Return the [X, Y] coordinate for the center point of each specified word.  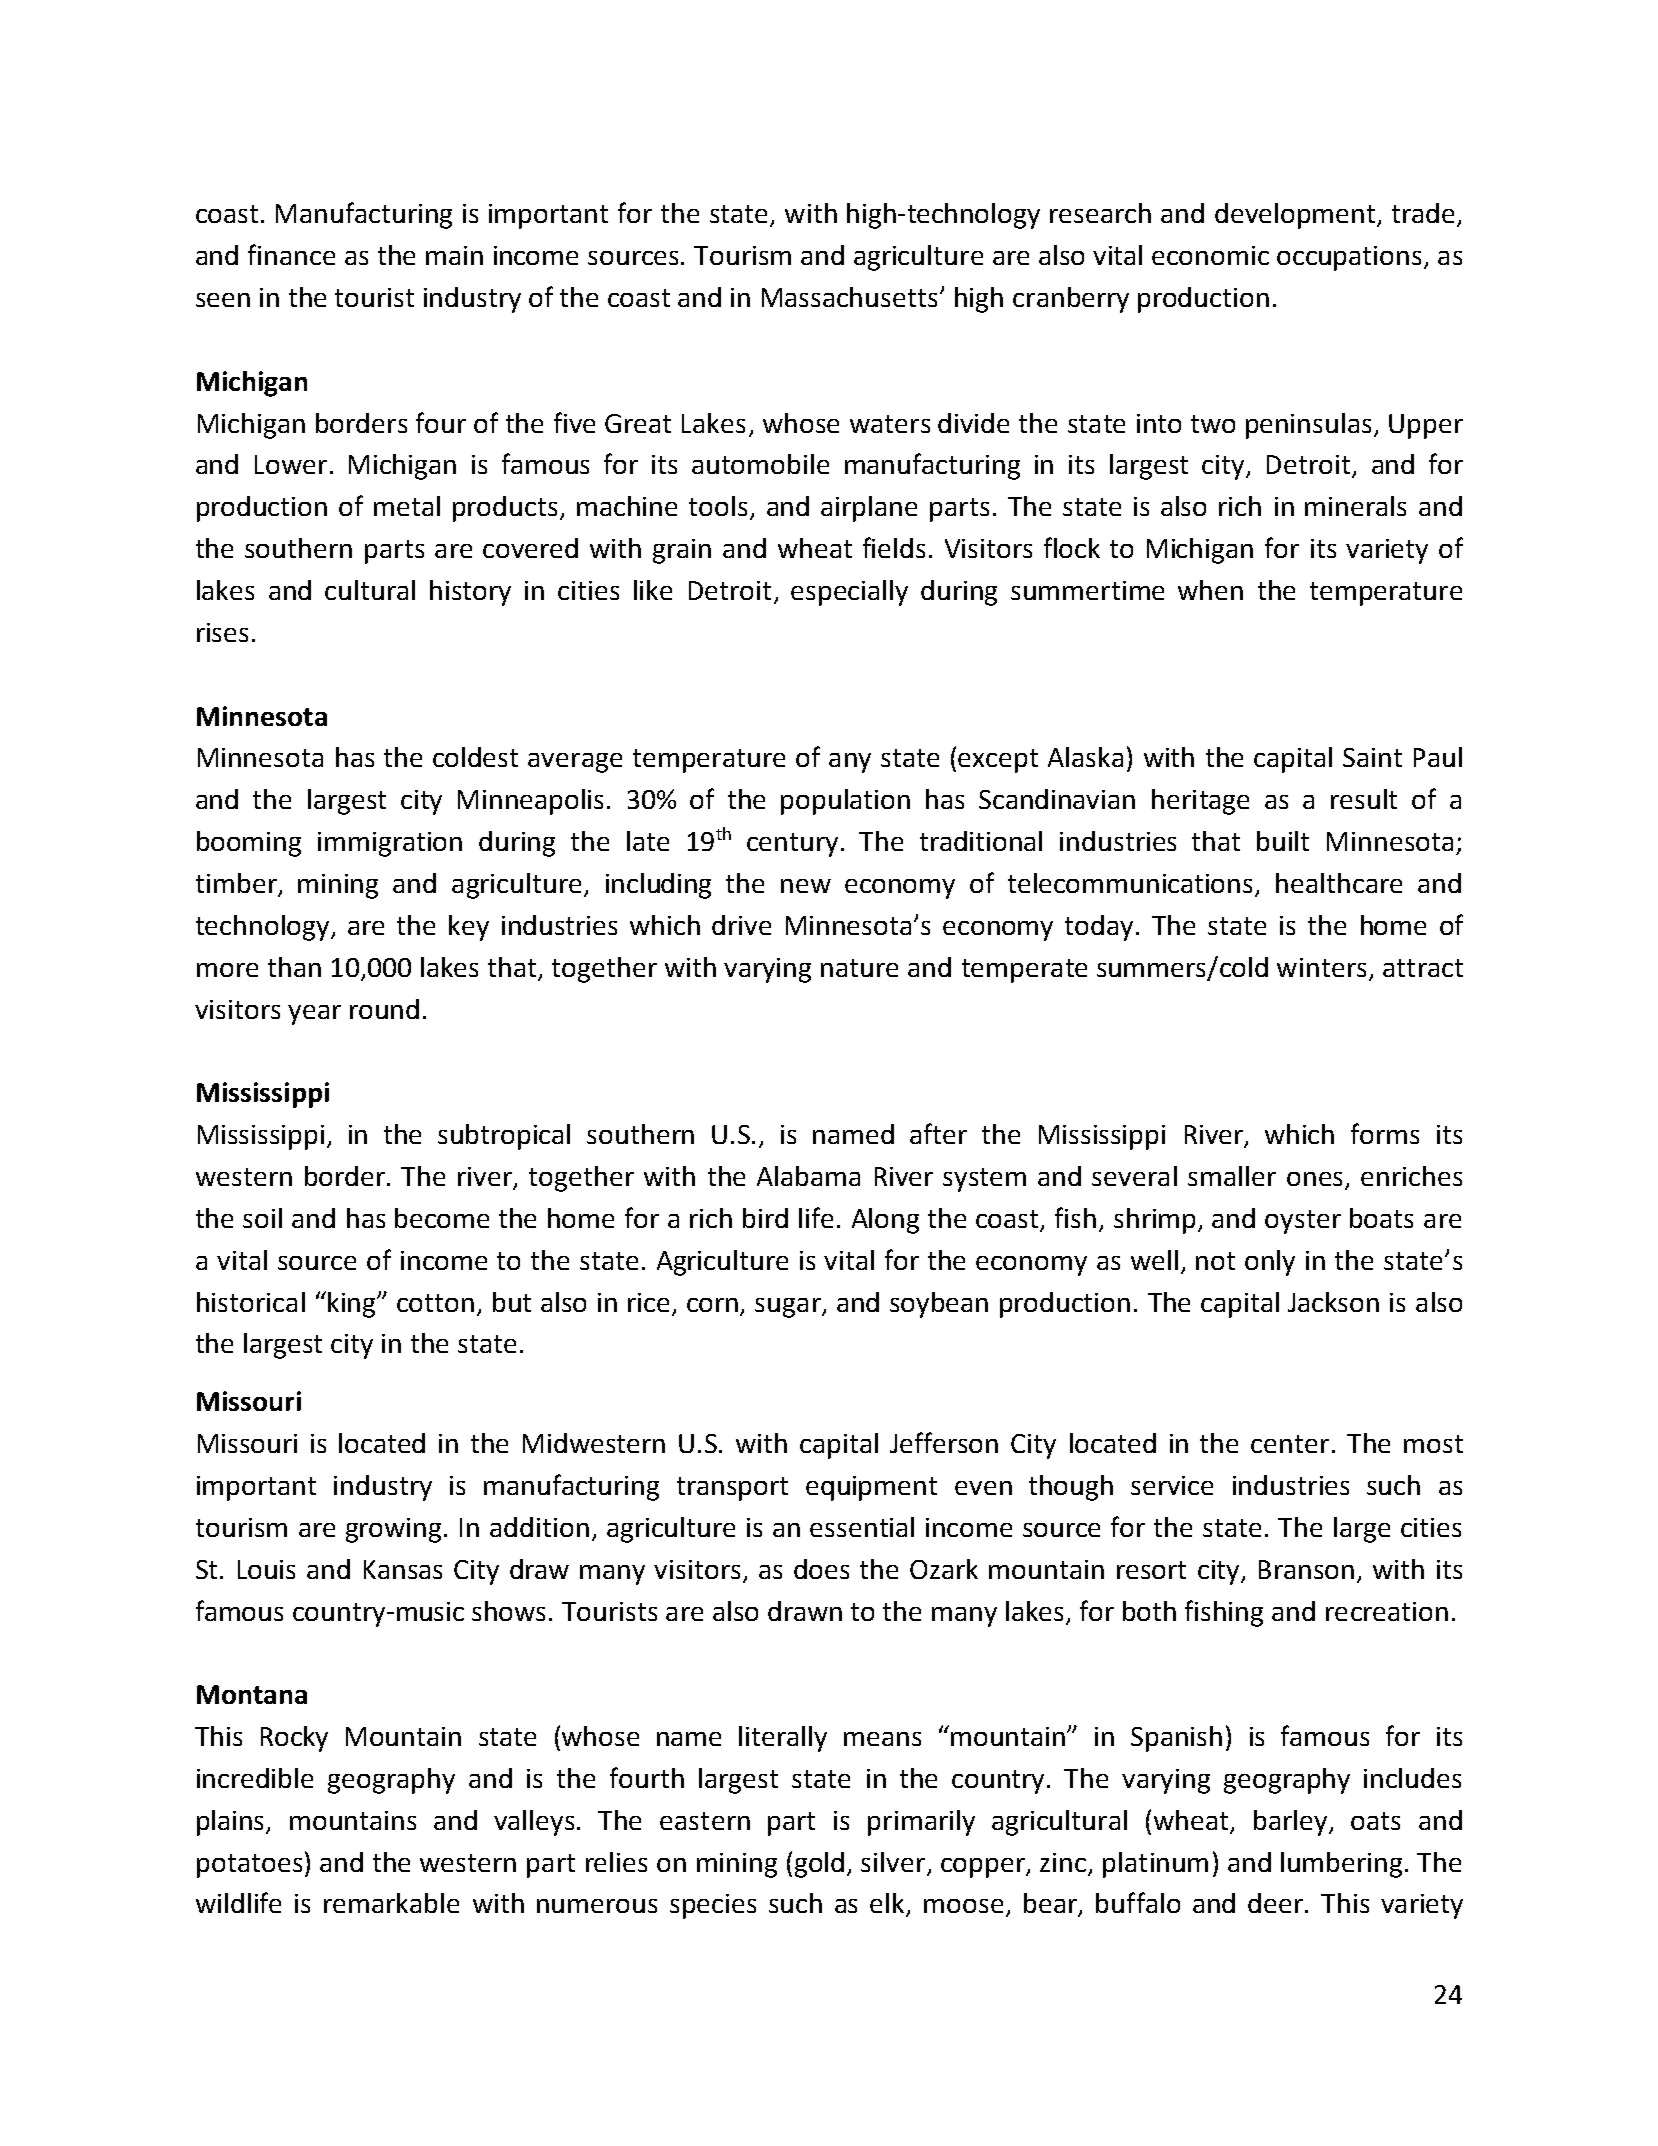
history [470, 593]
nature [859, 968]
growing [395, 1530]
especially [849, 593]
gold [819, 1865]
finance [291, 254]
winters [1321, 967]
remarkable [391, 1903]
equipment [871, 1488]
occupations [1349, 258]
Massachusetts [849, 297]
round [384, 1009]
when [1210, 590]
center [1290, 1444]
